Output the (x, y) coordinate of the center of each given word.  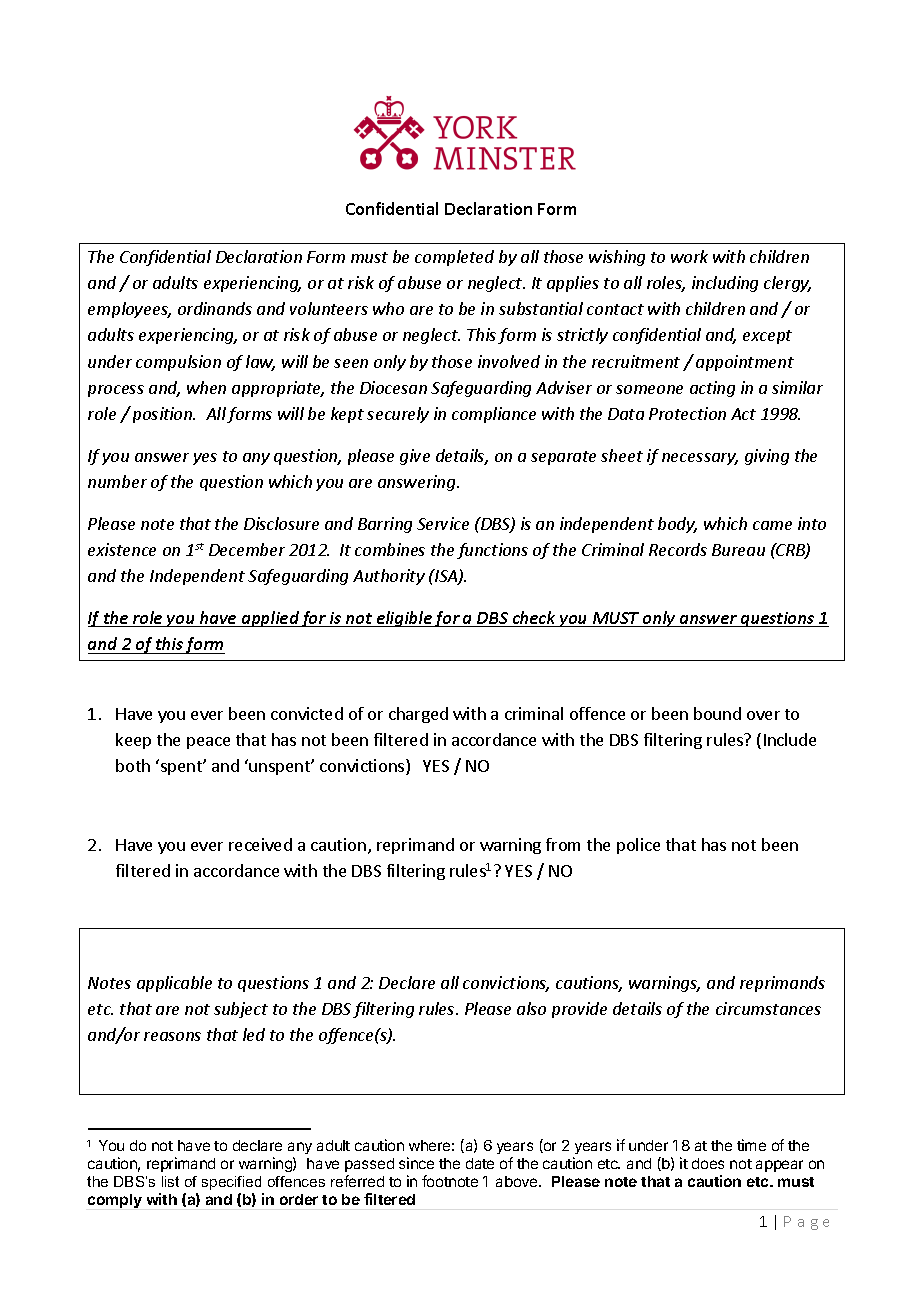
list (170, 1181)
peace (208, 743)
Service (443, 523)
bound (717, 713)
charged (418, 715)
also (531, 1008)
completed (454, 258)
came (772, 525)
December (247, 549)
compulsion (178, 363)
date (480, 1163)
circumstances (768, 1008)
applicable (174, 984)
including (725, 284)
